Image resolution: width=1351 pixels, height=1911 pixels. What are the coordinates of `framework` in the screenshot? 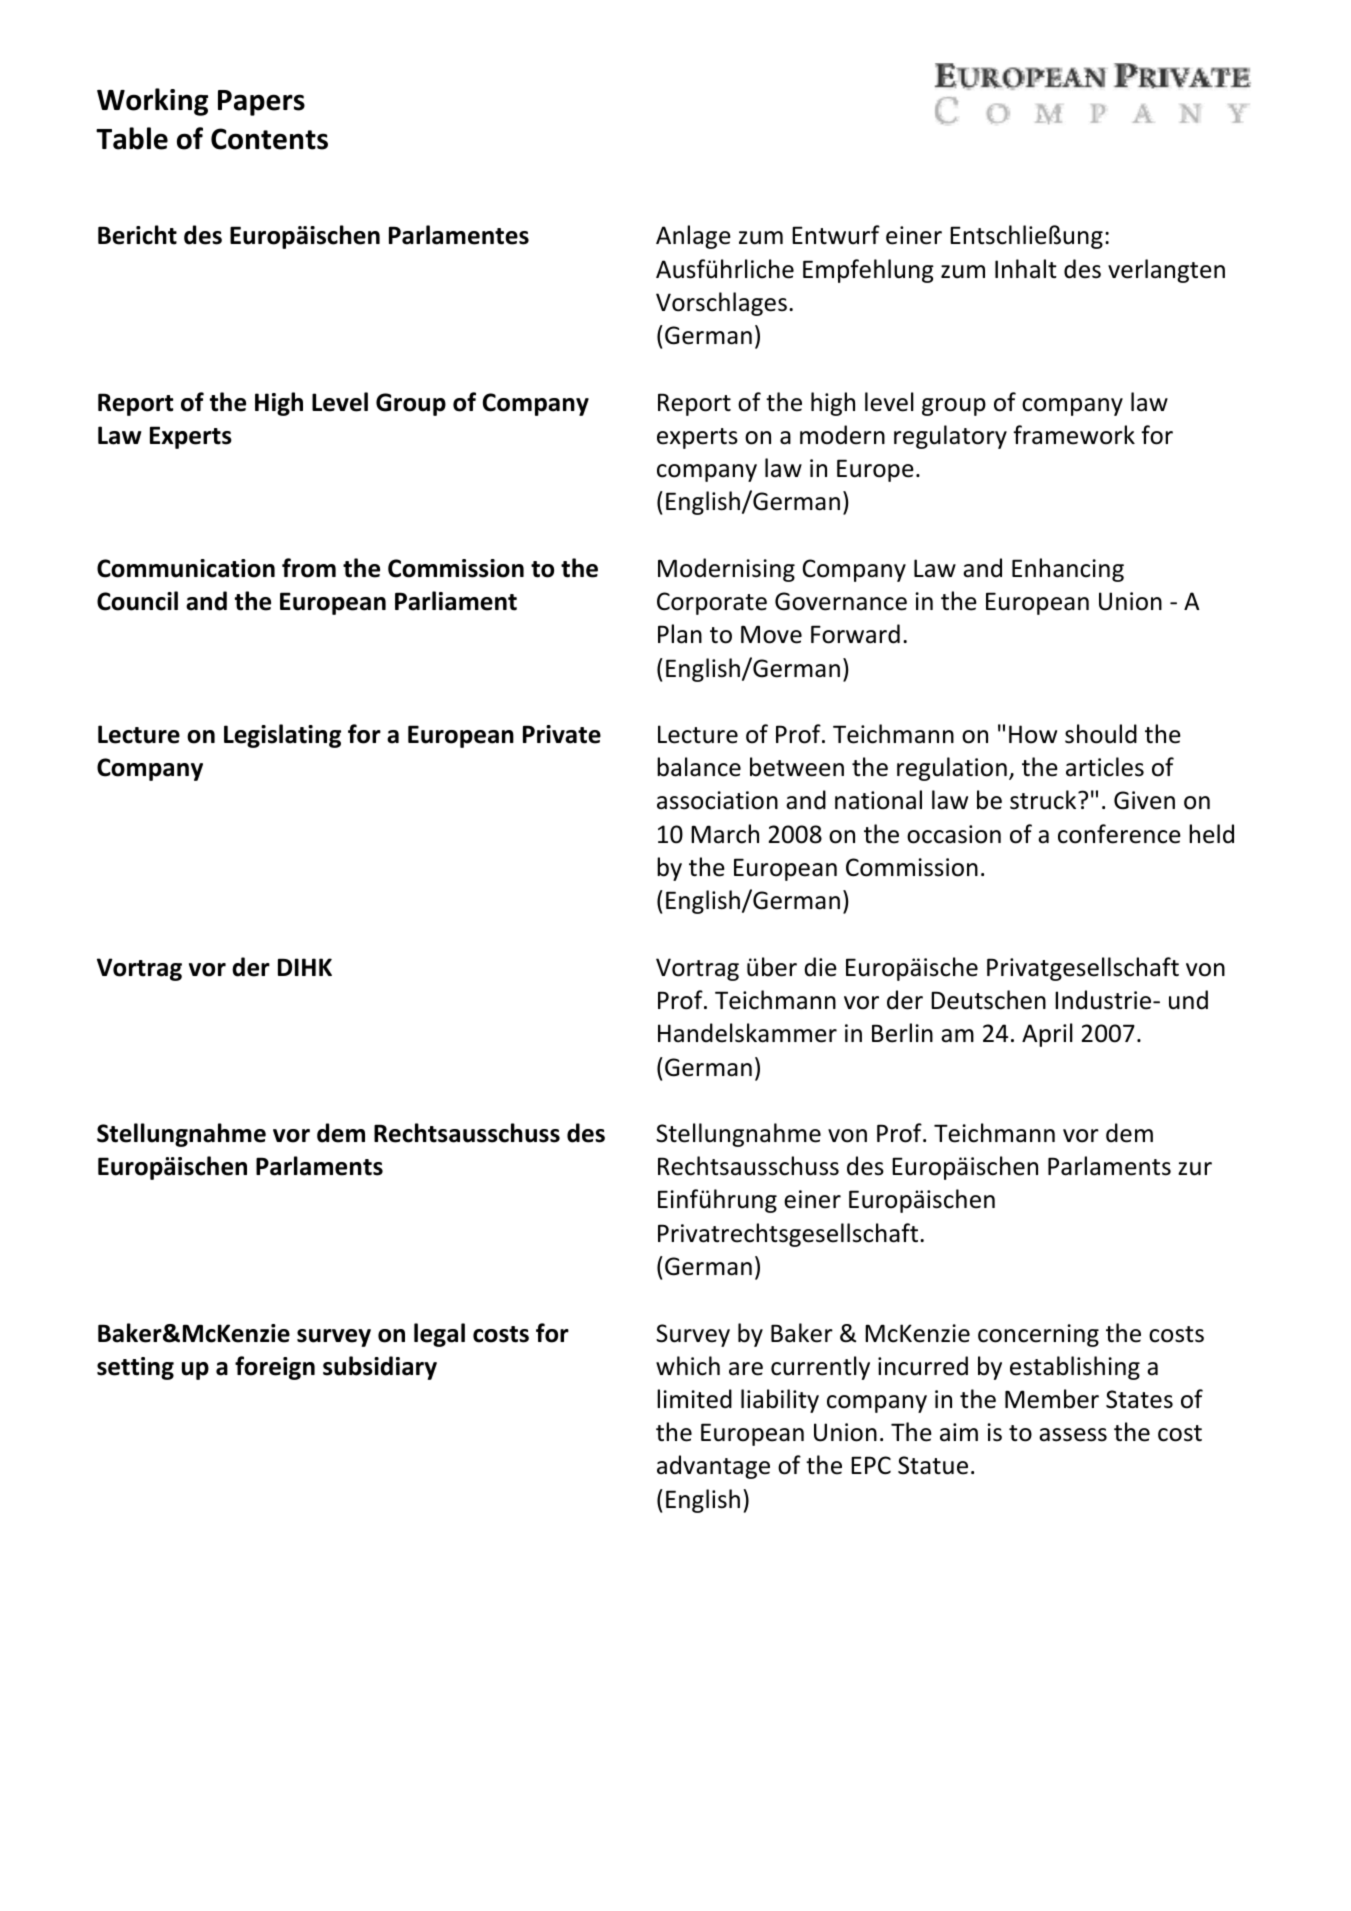 It's located at (1074, 435).
